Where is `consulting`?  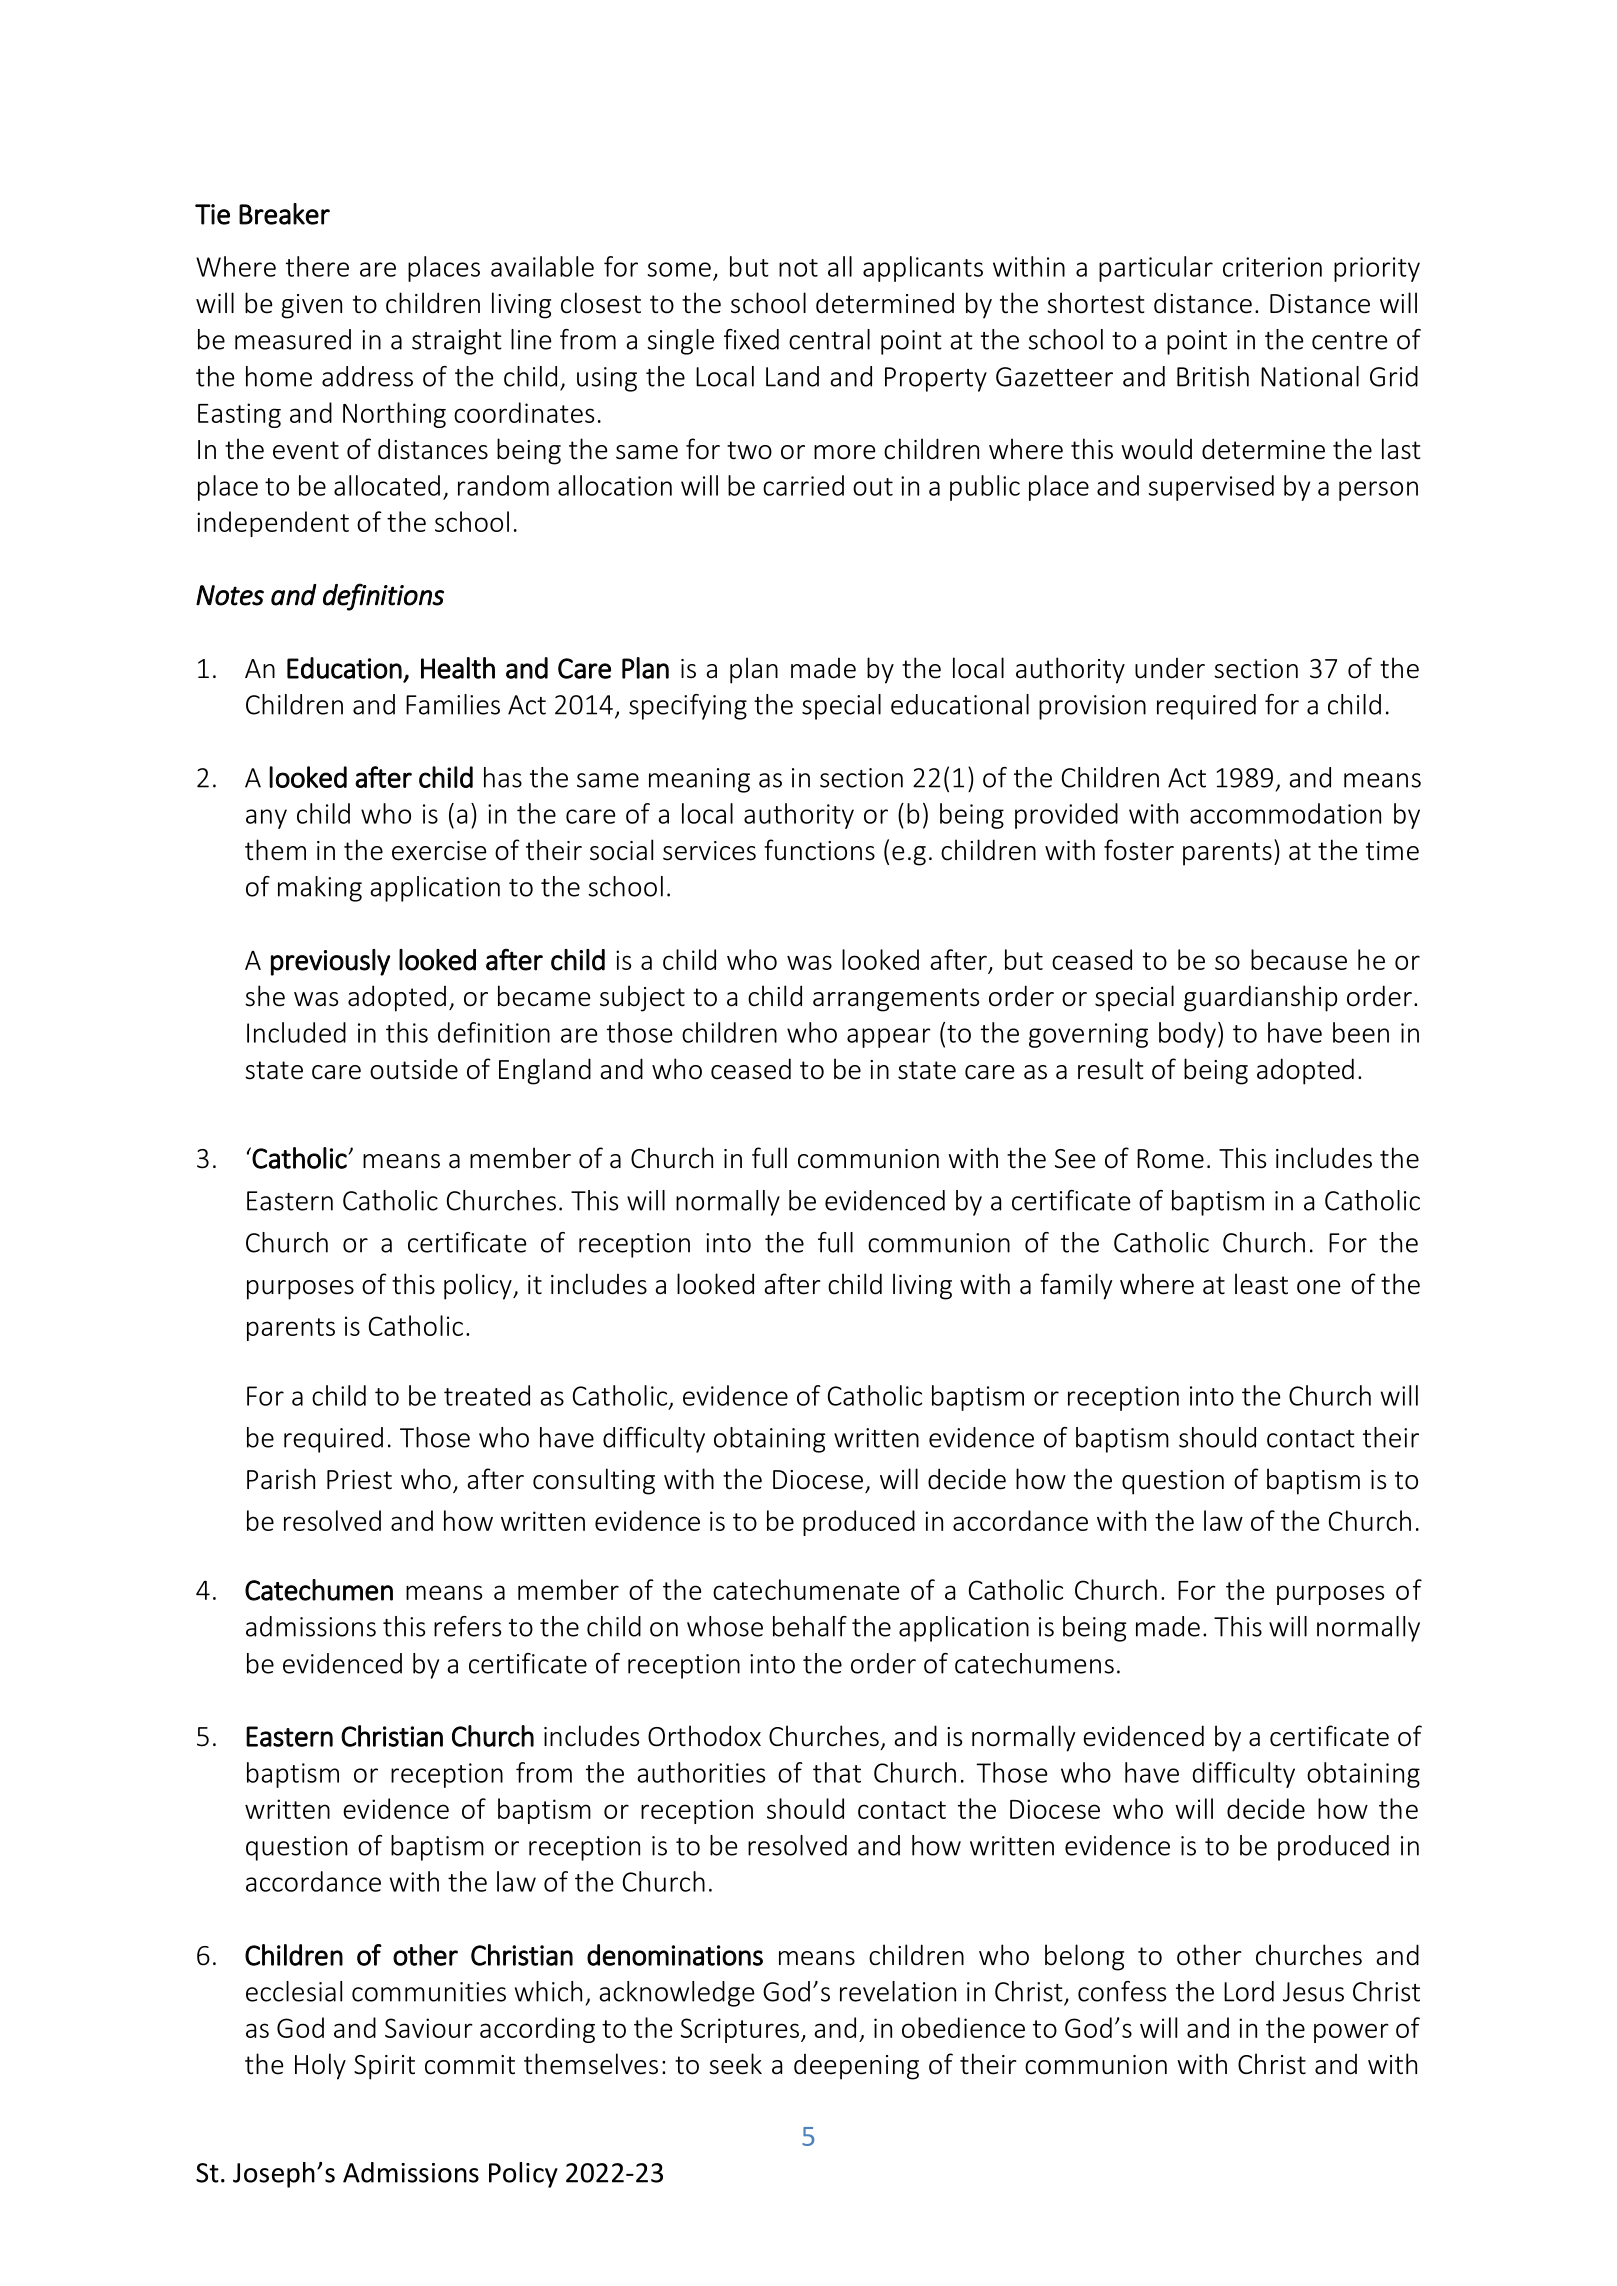
consulting is located at coordinates (594, 1481).
